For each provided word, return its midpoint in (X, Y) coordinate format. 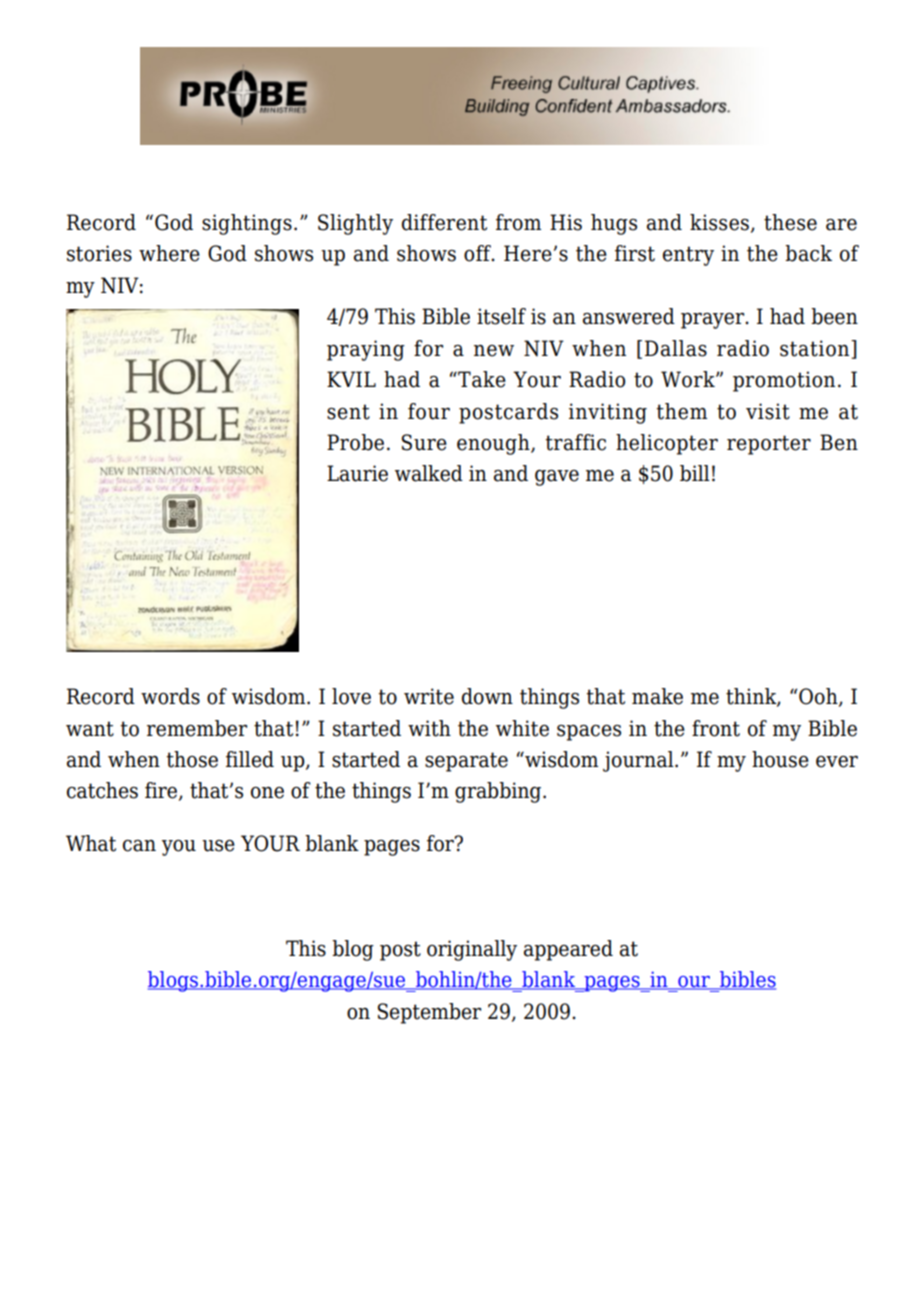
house (780, 759)
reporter (769, 445)
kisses (719, 222)
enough (494, 444)
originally (472, 950)
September (429, 1013)
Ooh (818, 697)
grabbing (499, 792)
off (479, 253)
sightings (247, 224)
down (487, 696)
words (170, 696)
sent (348, 412)
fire (162, 791)
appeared (568, 950)
